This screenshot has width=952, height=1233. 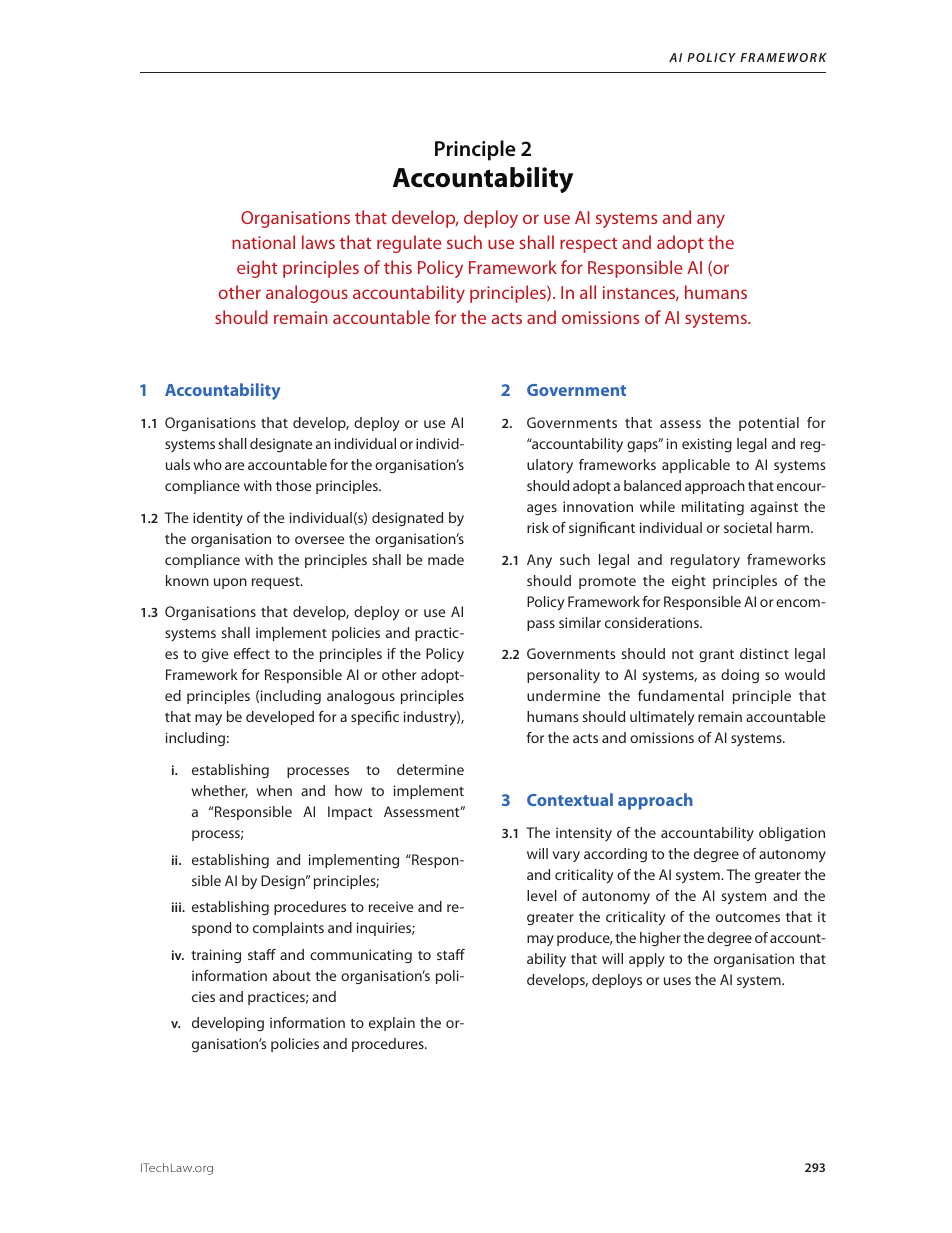 I want to click on national, so click(x=263, y=242).
